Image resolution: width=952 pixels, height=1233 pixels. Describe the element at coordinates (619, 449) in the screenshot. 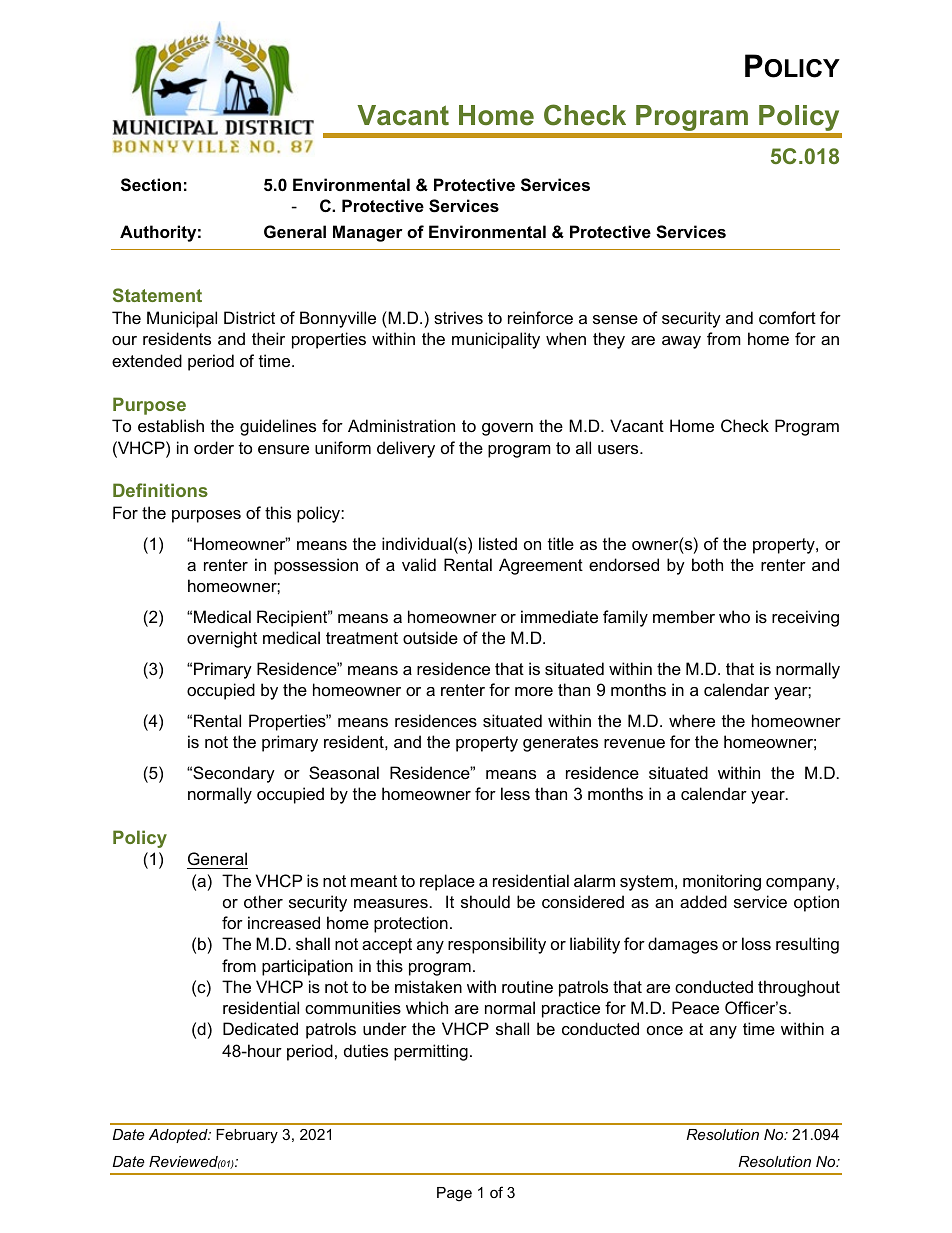

I see `users` at that location.
